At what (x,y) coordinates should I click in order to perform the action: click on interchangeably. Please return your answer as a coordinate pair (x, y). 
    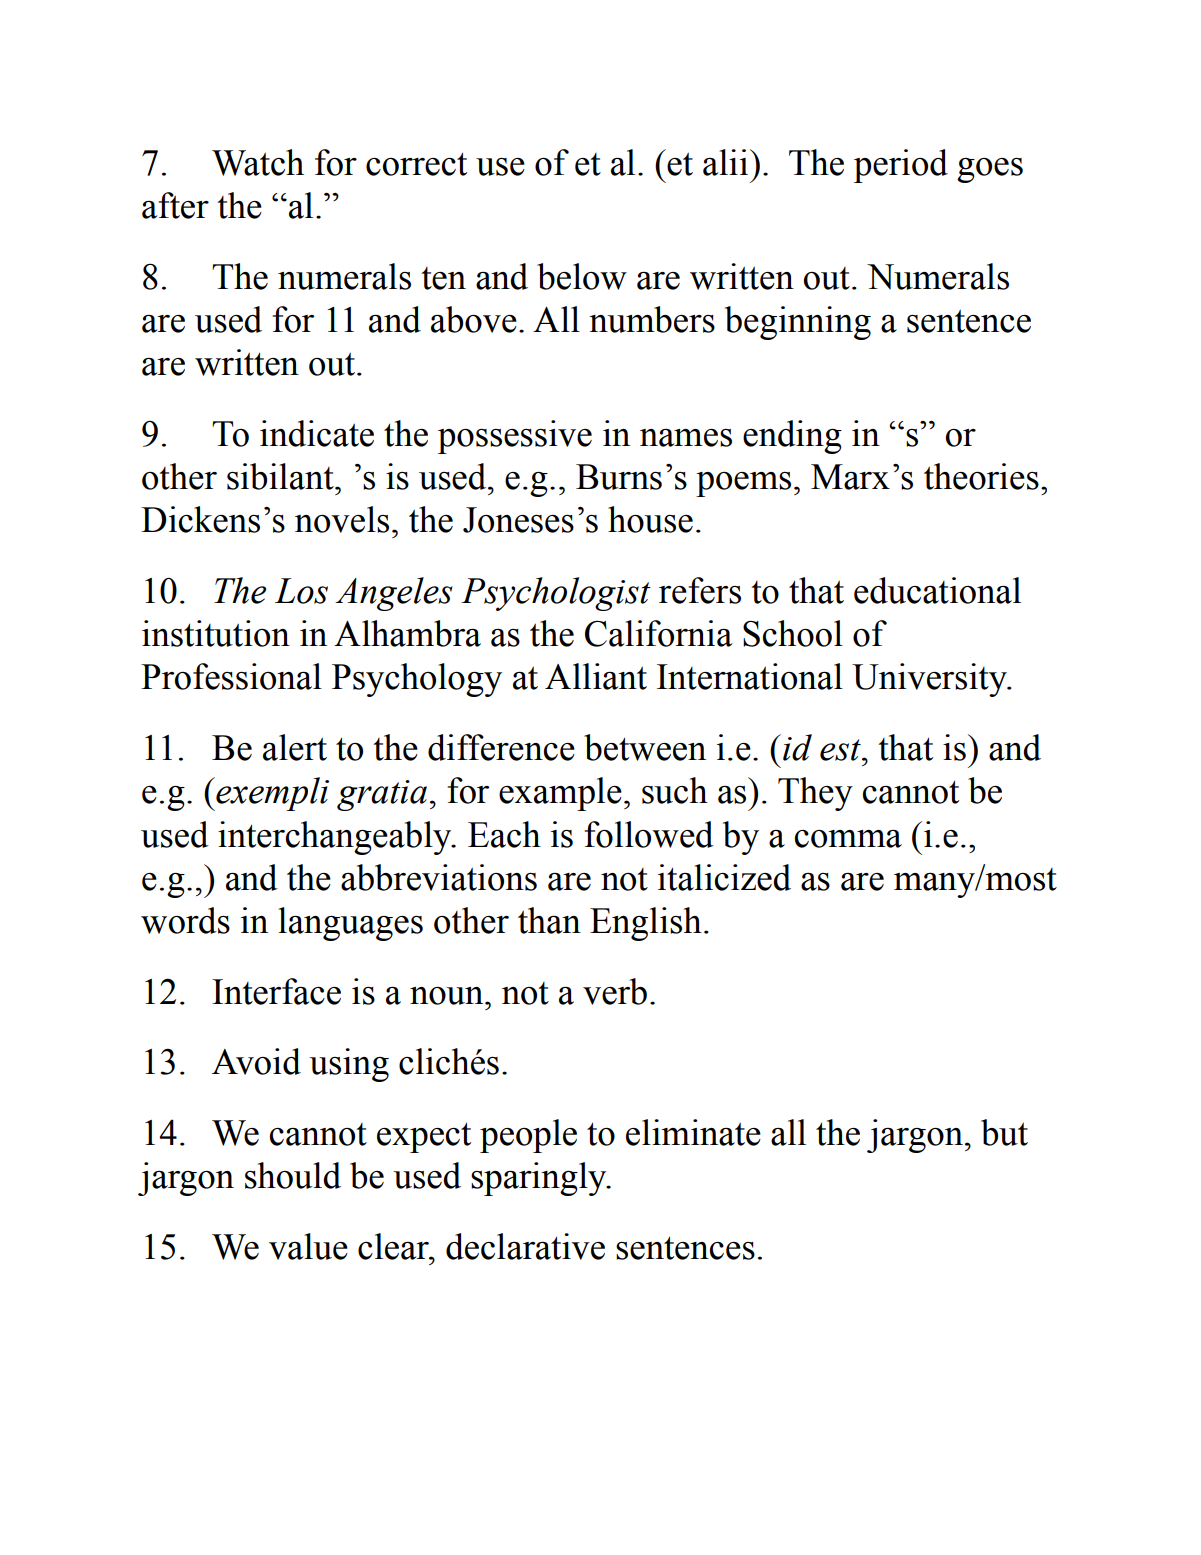
    Looking at the image, I should click on (336, 838).
